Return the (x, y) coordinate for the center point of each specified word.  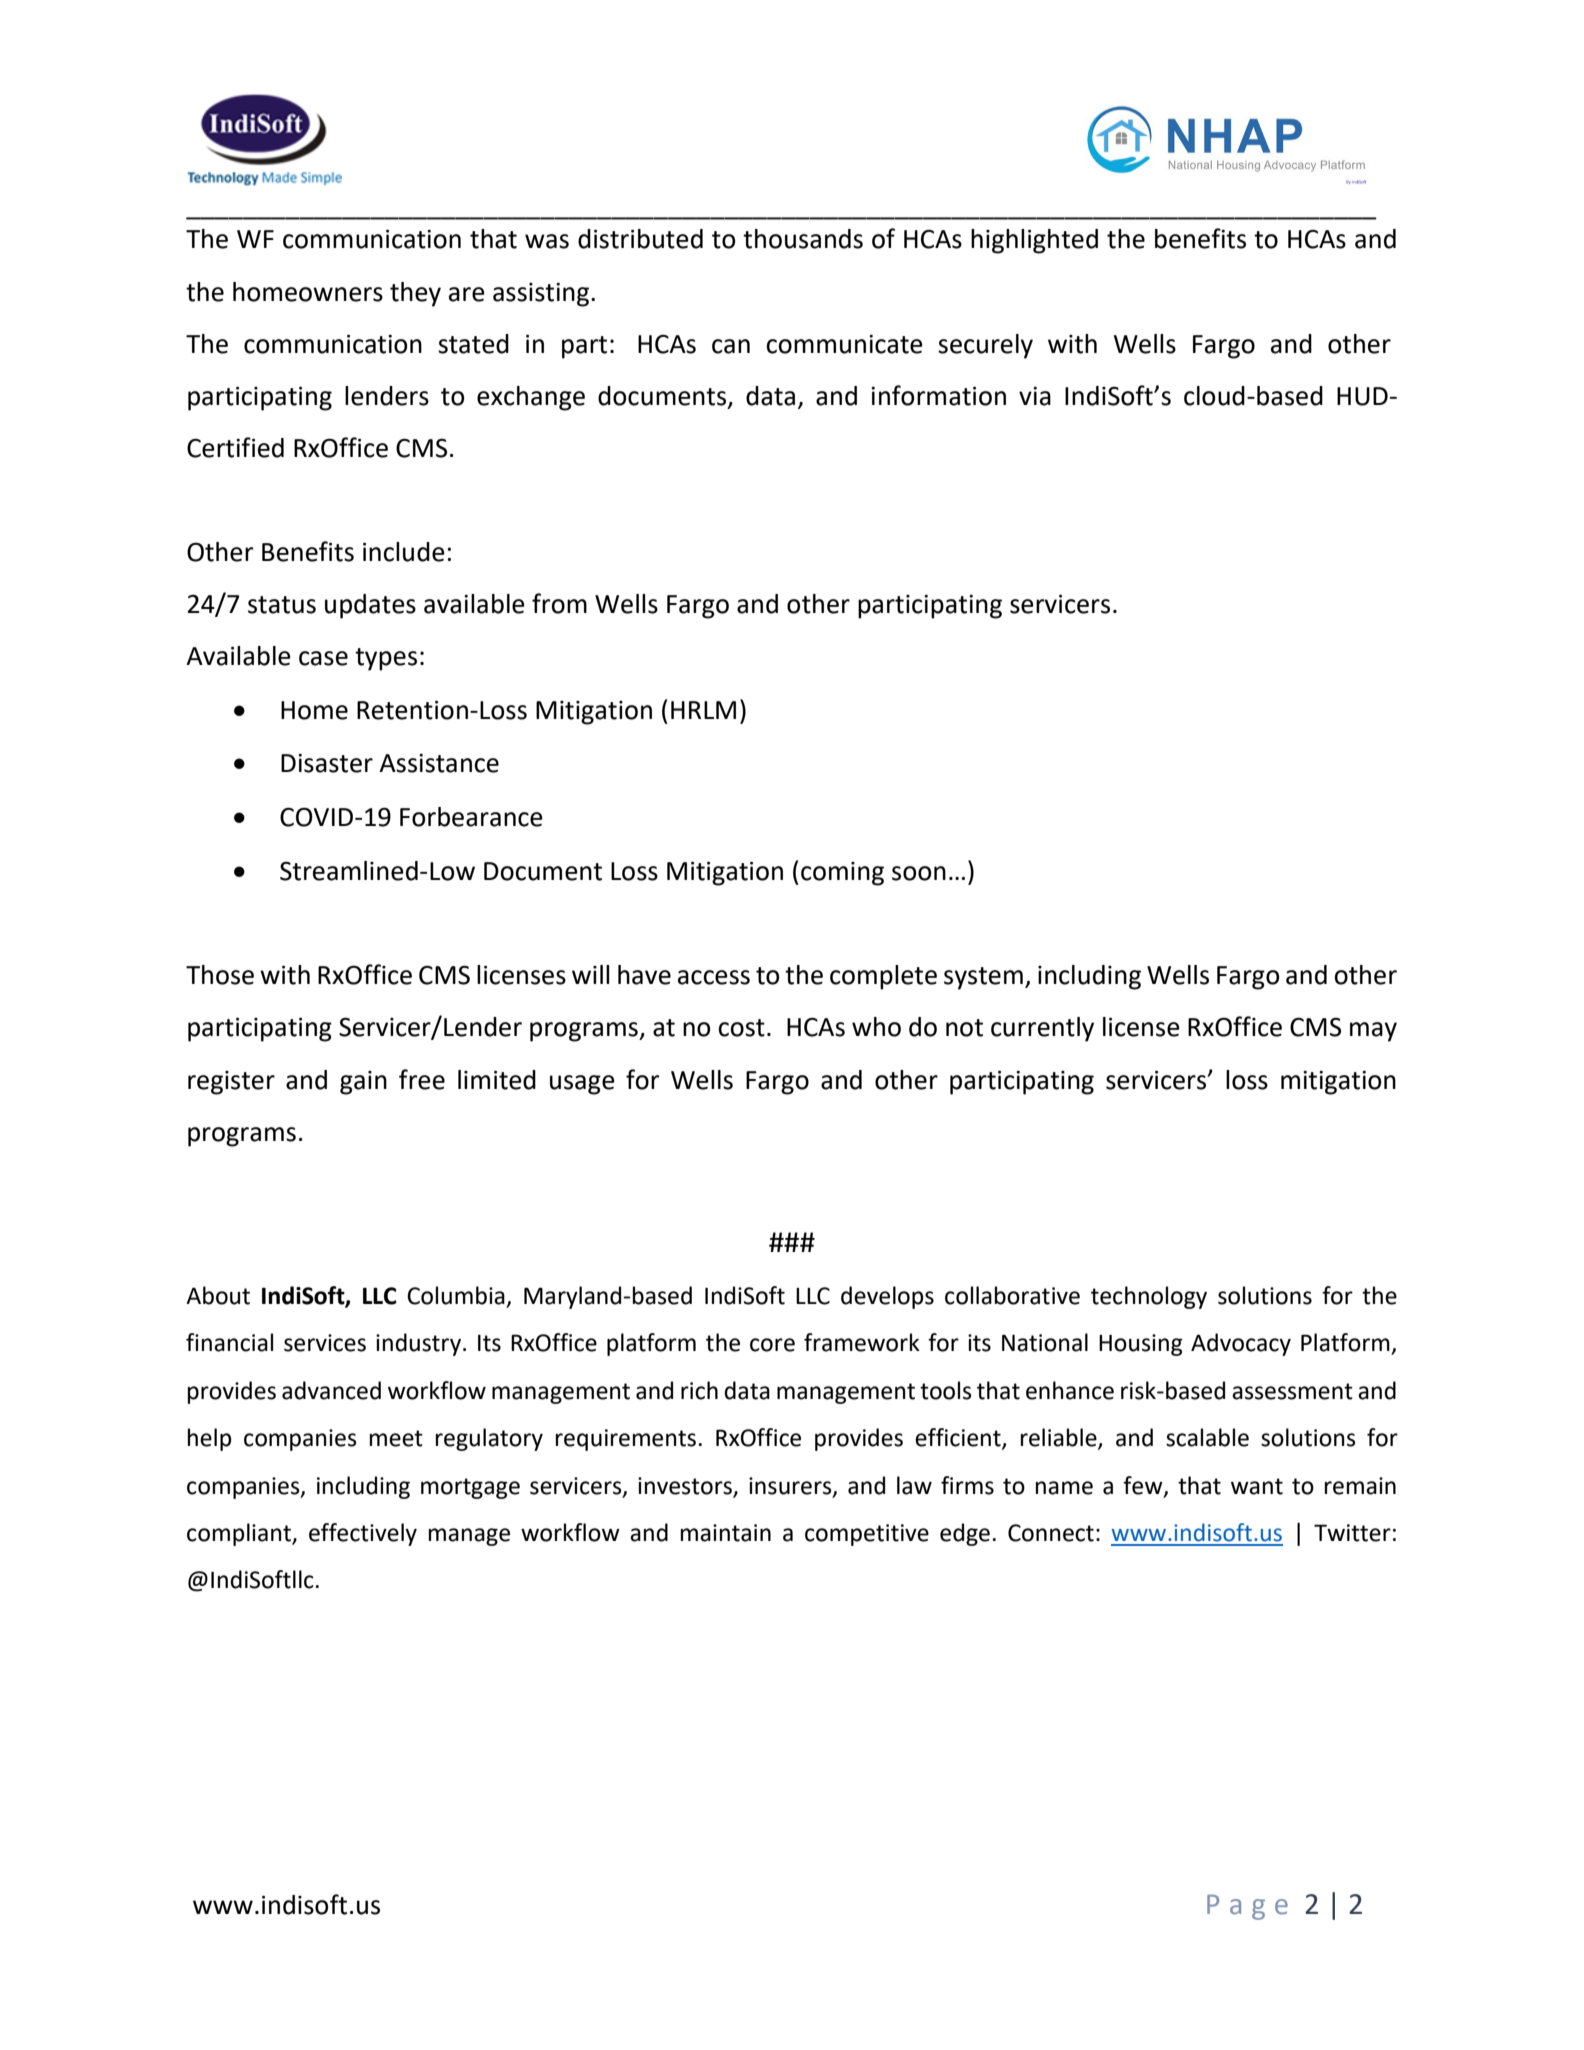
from (559, 603)
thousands (803, 239)
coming (842, 874)
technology (1149, 1297)
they (415, 294)
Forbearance (471, 817)
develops (887, 1297)
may (1373, 1032)
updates (370, 606)
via (1035, 396)
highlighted (1034, 241)
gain (363, 1083)
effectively (363, 1534)
